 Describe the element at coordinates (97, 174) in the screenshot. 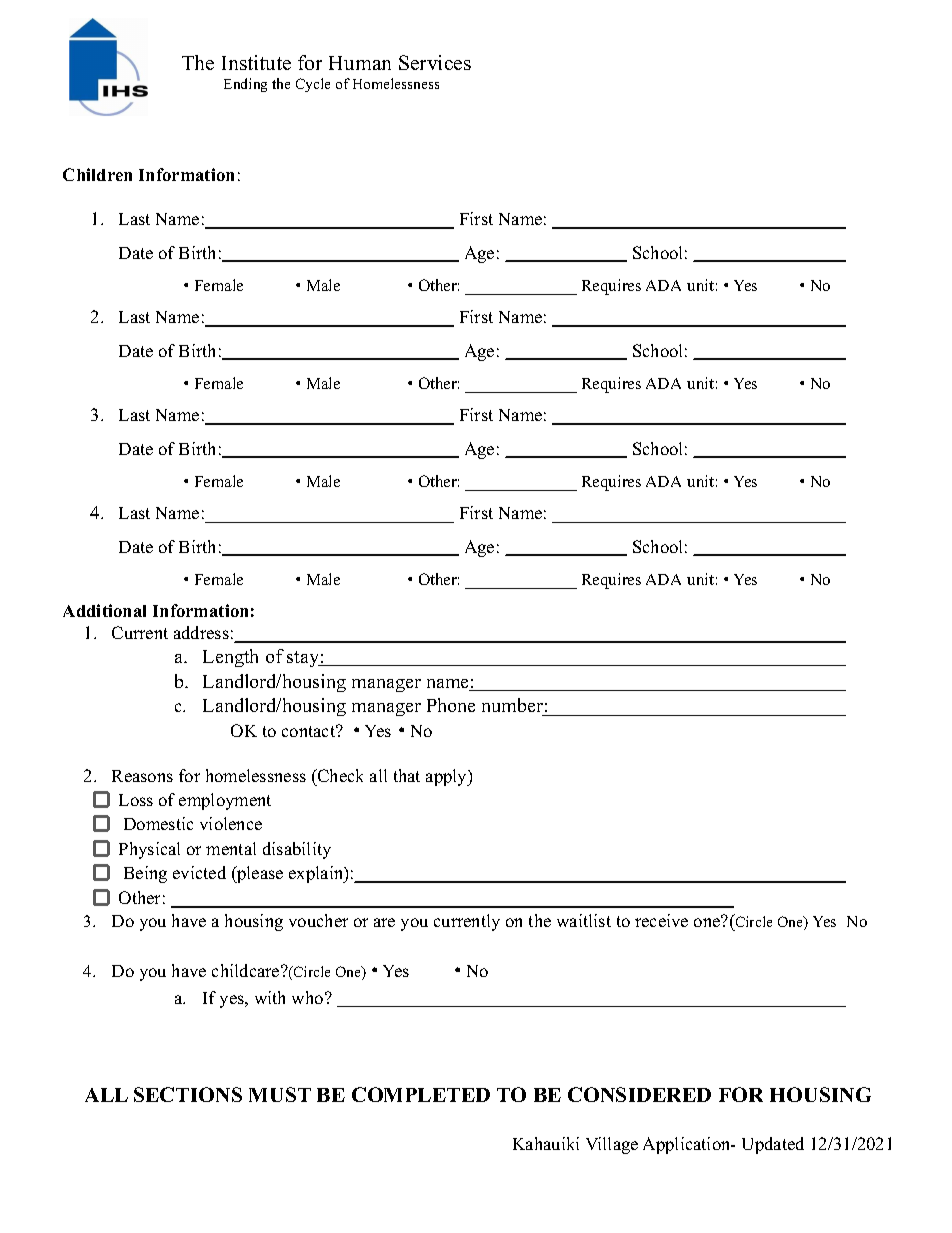

I see `Children` at that location.
